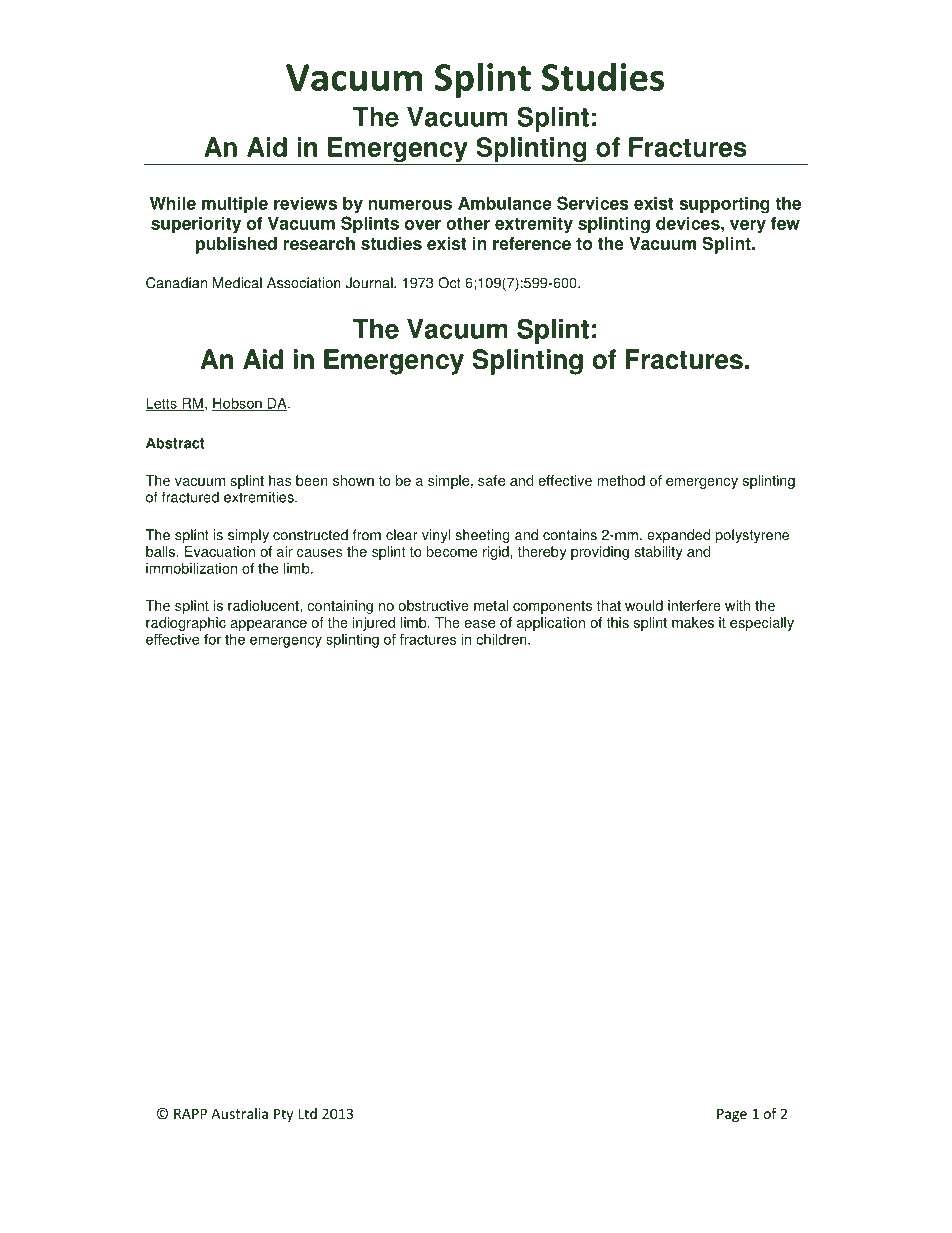 Image resolution: width=952 pixels, height=1233 pixels. I want to click on RAPP, so click(190, 1113).
